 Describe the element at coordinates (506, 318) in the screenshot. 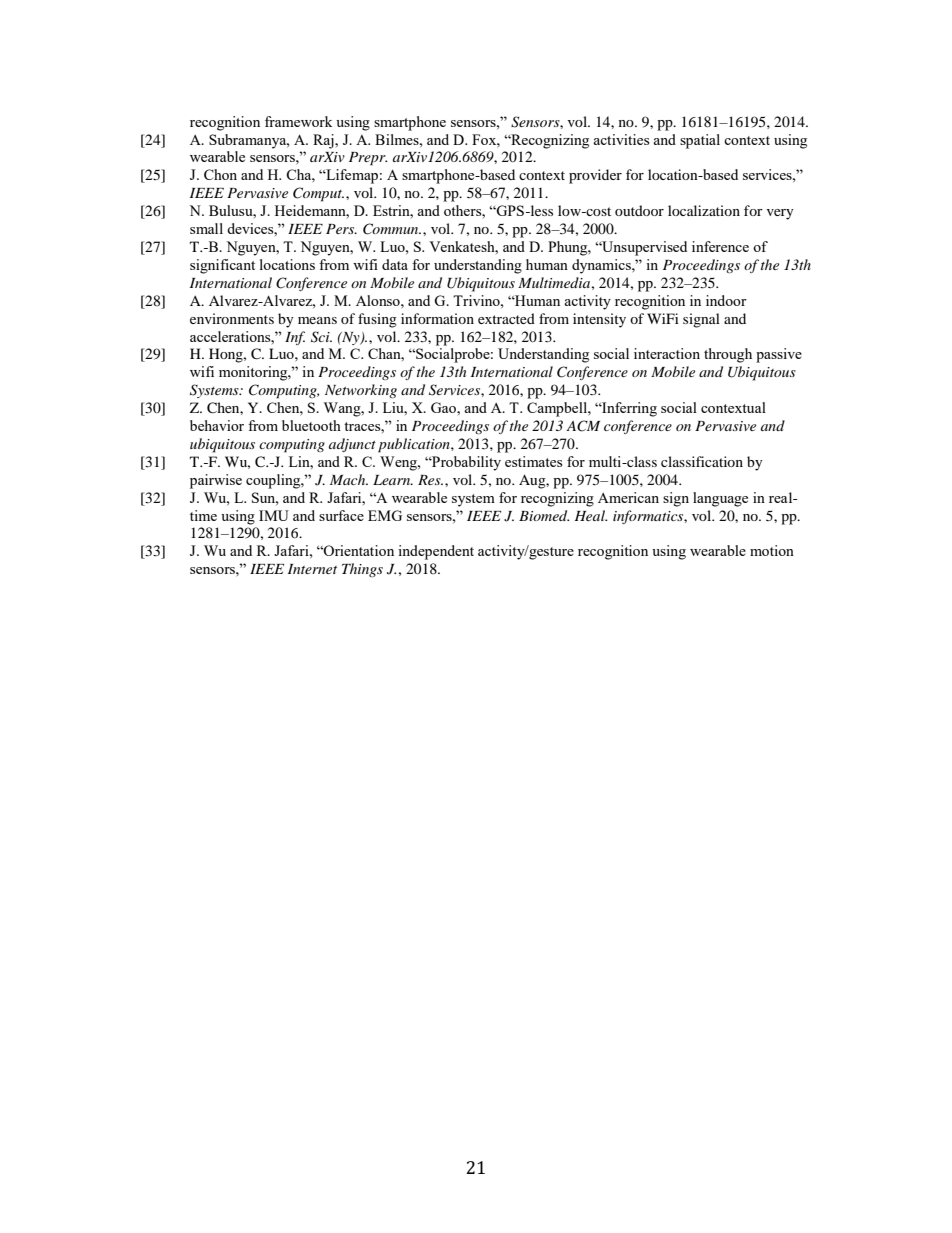

I see `extracted` at that location.
